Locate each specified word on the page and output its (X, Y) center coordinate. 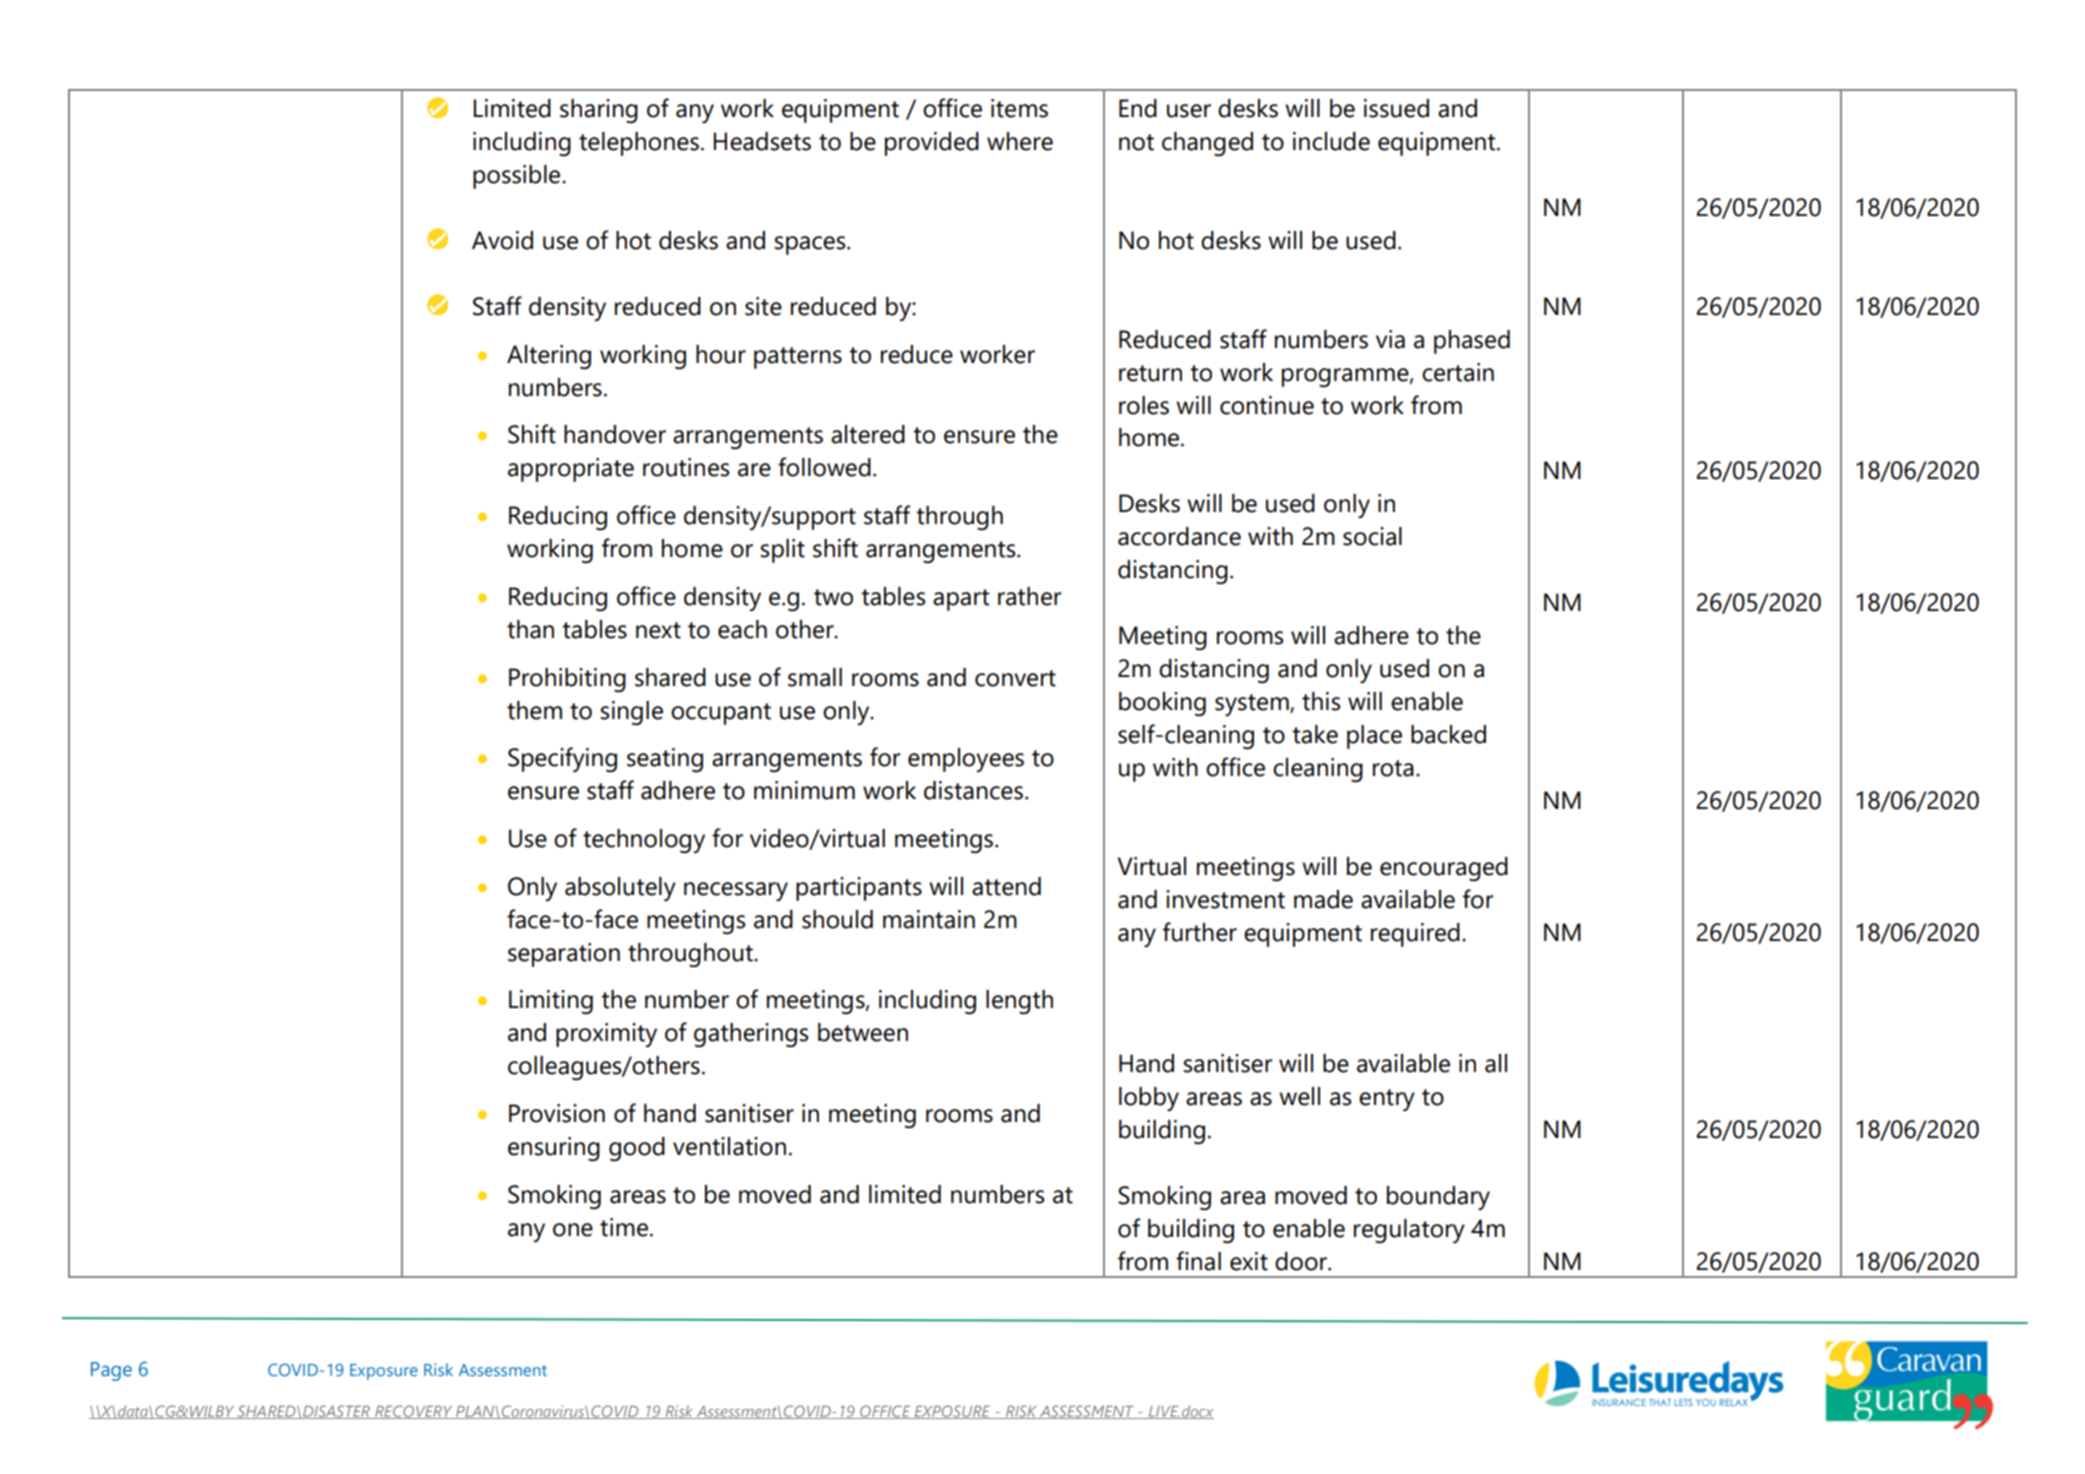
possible (518, 177)
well (1299, 1096)
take (1315, 734)
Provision (557, 1113)
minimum (804, 790)
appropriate (571, 470)
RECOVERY (414, 1412)
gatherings (751, 1035)
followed (824, 467)
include (1331, 141)
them (534, 710)
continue (1267, 405)
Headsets (762, 141)
